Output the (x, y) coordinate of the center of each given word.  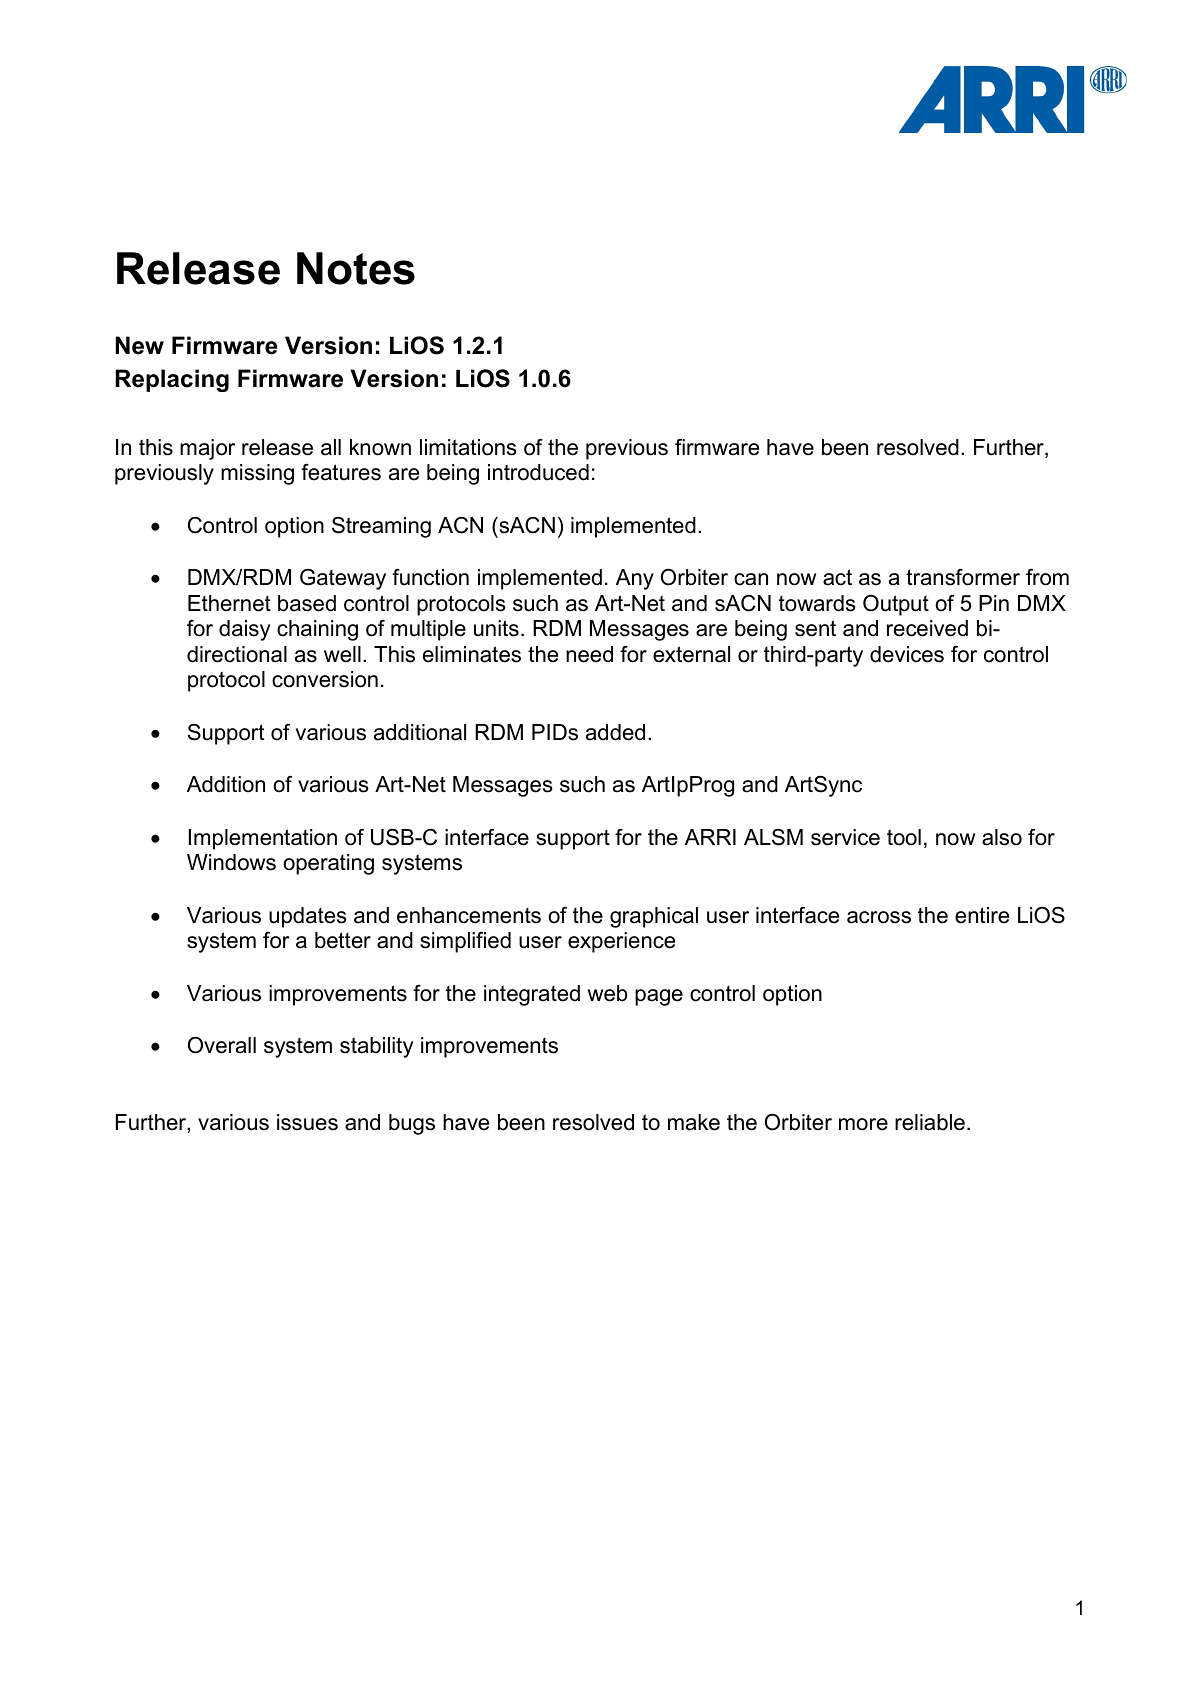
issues (307, 1122)
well (342, 654)
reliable (930, 1122)
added (615, 732)
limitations (468, 447)
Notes (356, 268)
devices (907, 654)
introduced (538, 472)
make (694, 1122)
